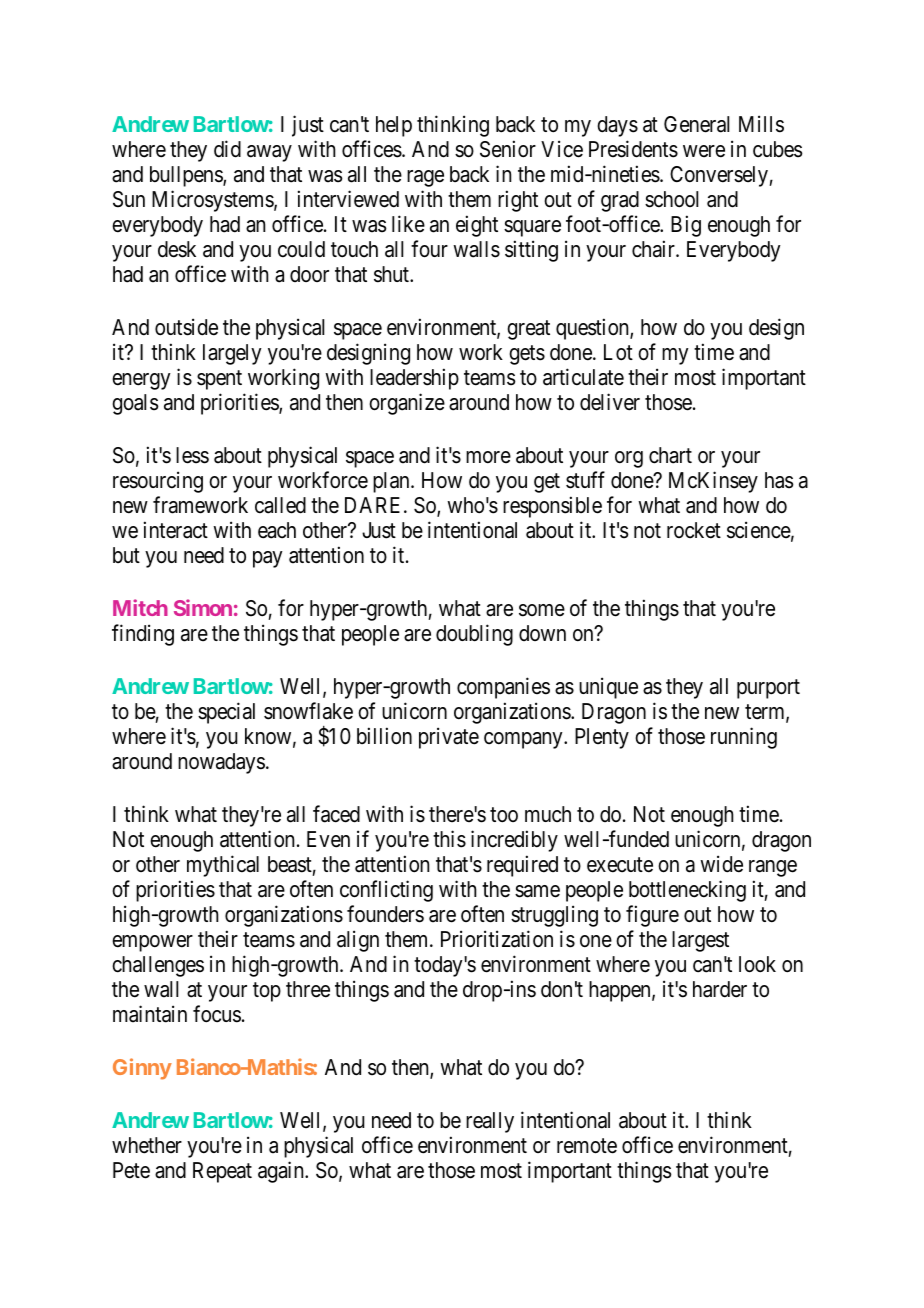 Image resolution: width=924 pixels, height=1308 pixels. Describe the element at coordinates (222, 1172) in the screenshot. I see `Repeat` at that location.
